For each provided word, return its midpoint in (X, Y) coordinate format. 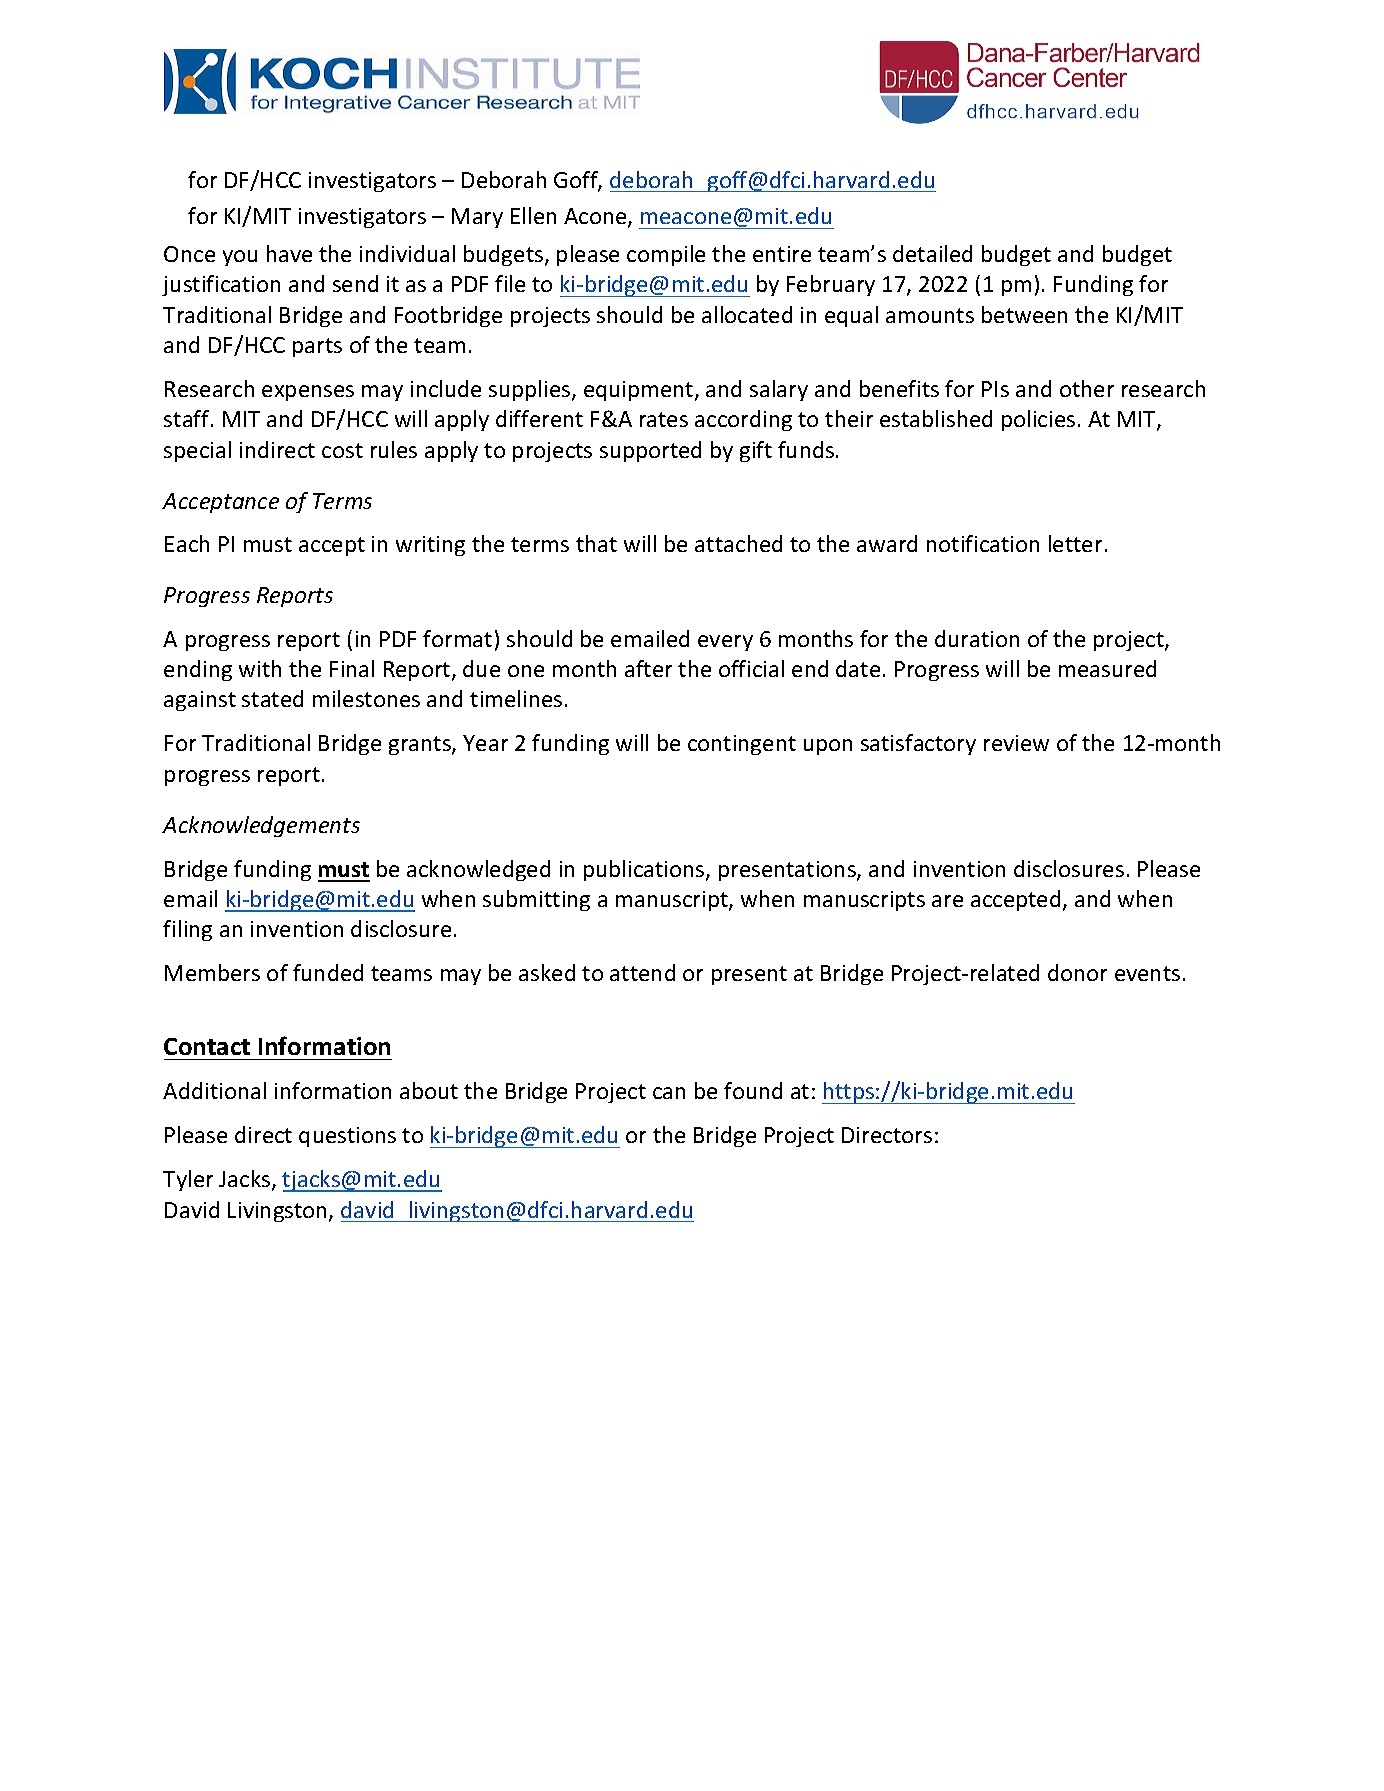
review (1016, 743)
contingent (742, 745)
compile (666, 255)
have (289, 253)
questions (347, 1137)
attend (642, 972)
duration (977, 638)
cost (342, 450)
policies (1038, 420)
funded (328, 972)
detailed (932, 253)
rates (664, 419)
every (725, 643)
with (260, 668)
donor (1077, 972)
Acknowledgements (261, 826)
